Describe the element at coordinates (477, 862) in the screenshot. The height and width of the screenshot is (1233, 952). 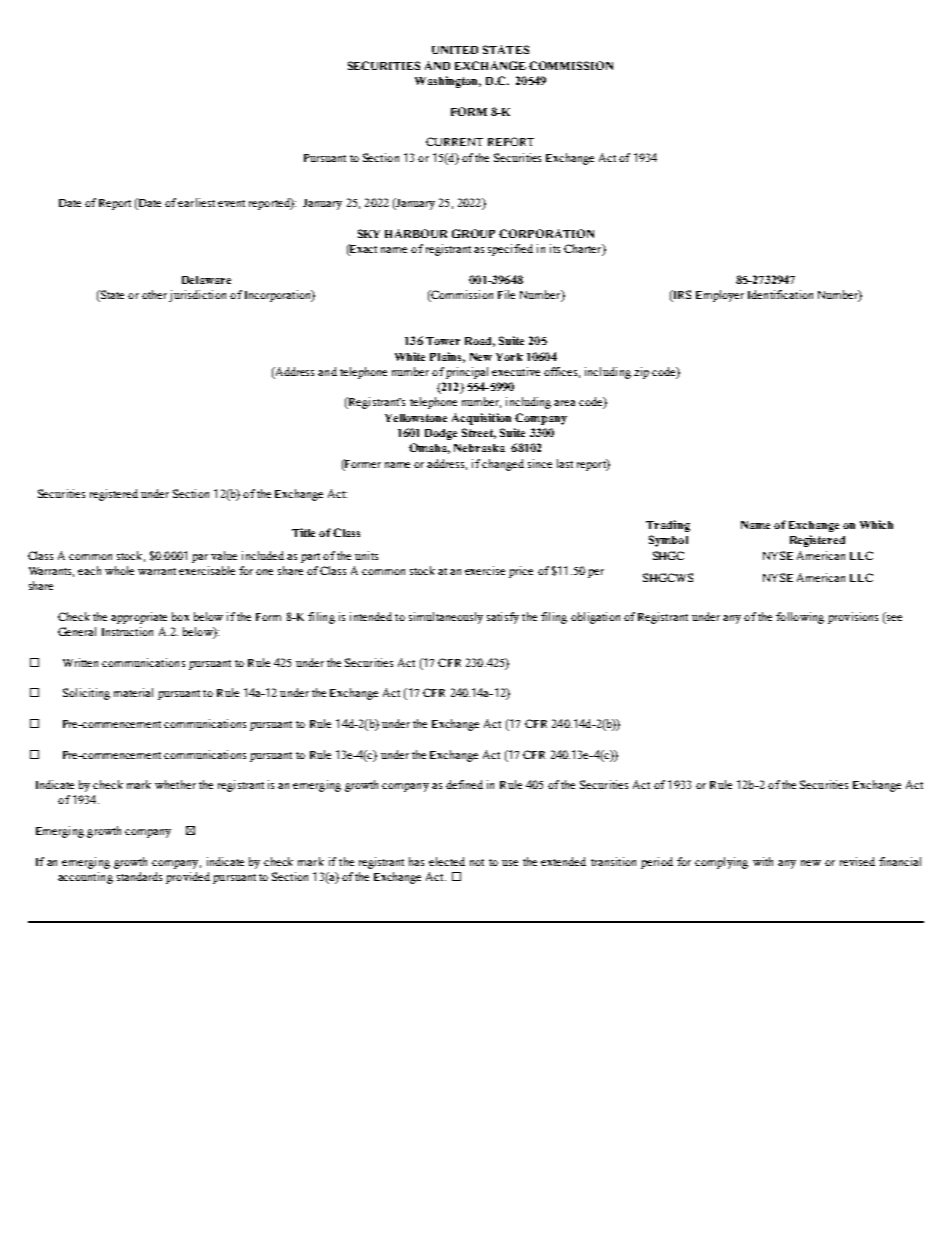
I see `not` at that location.
